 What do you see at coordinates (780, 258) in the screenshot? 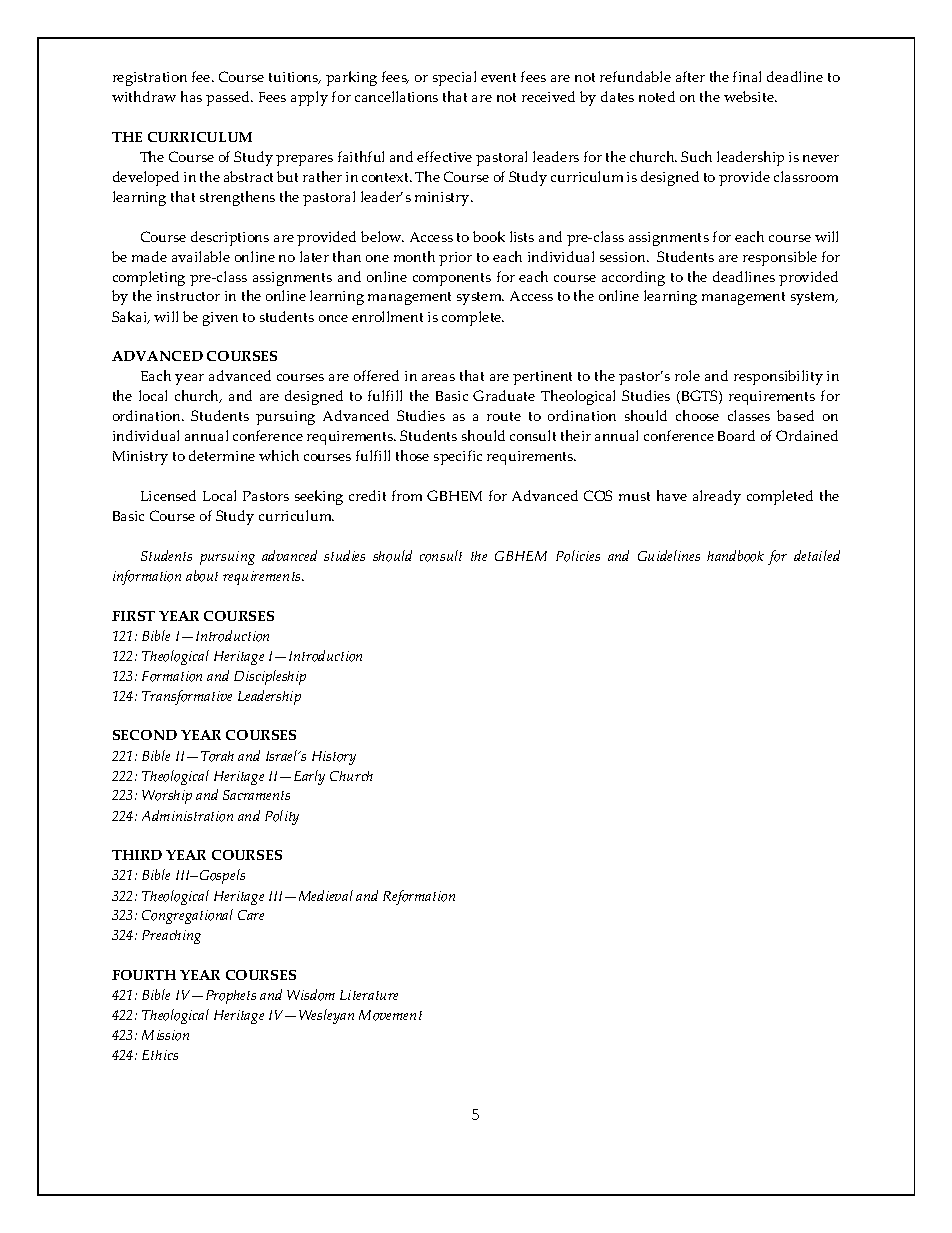
I see `responsible` at bounding box center [780, 258].
